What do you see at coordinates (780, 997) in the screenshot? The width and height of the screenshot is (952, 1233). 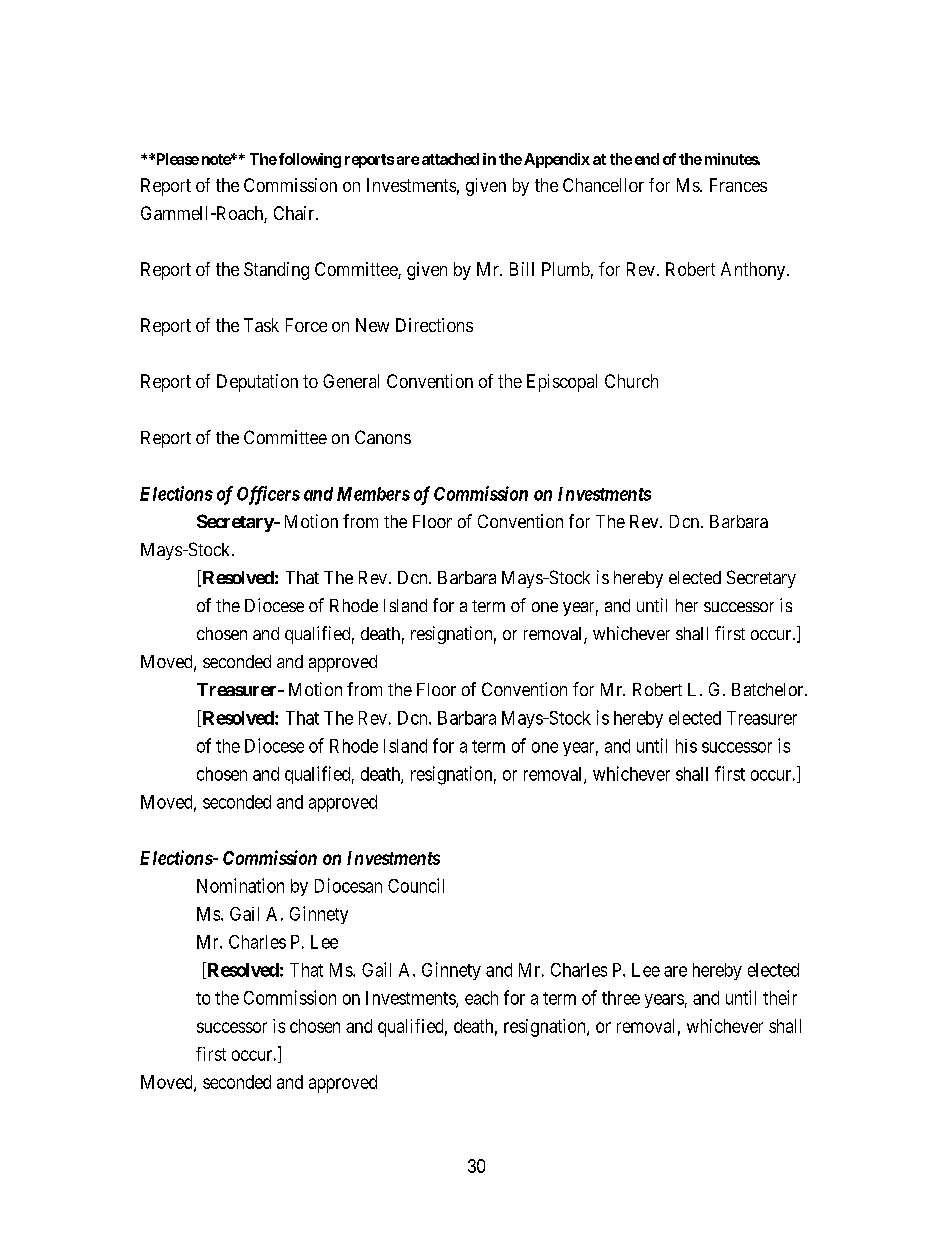 I see `their` at bounding box center [780, 997].
